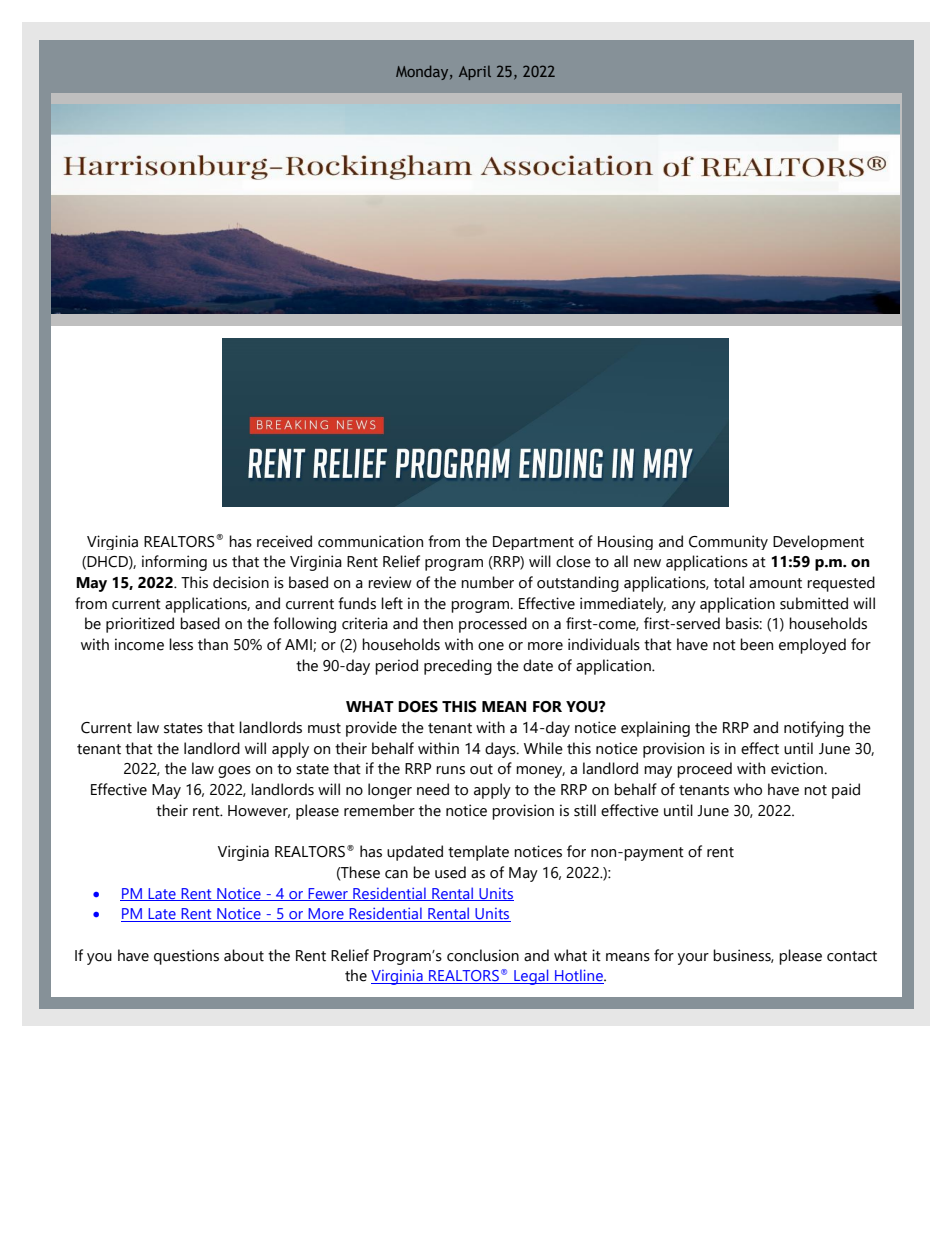 The image size is (952, 1233). Describe the element at coordinates (244, 955) in the screenshot. I see `about` at that location.
